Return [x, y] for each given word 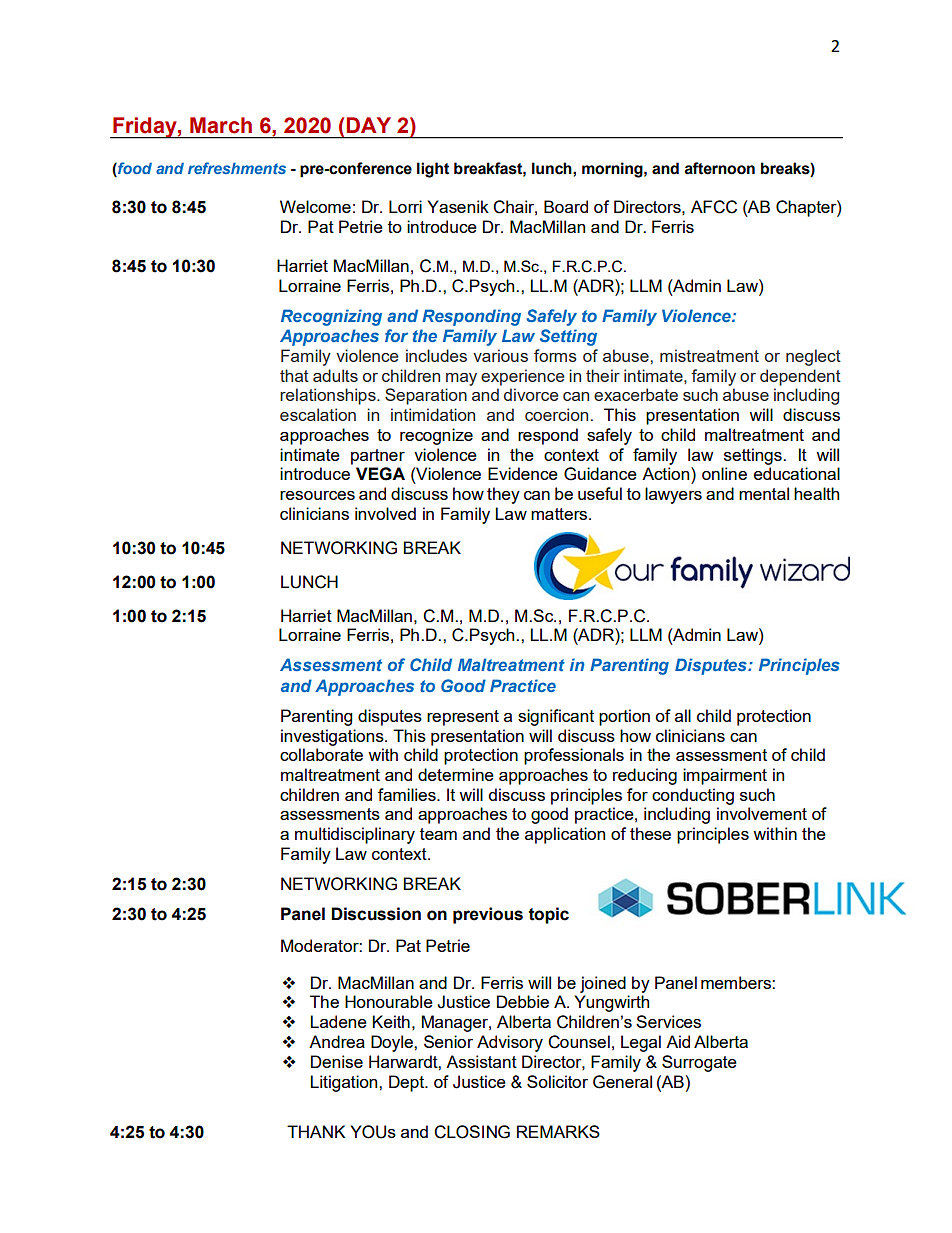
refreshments [237, 168]
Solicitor [557, 1081]
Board [566, 206]
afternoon [720, 168]
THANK [316, 1131]
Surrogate [699, 1063]
